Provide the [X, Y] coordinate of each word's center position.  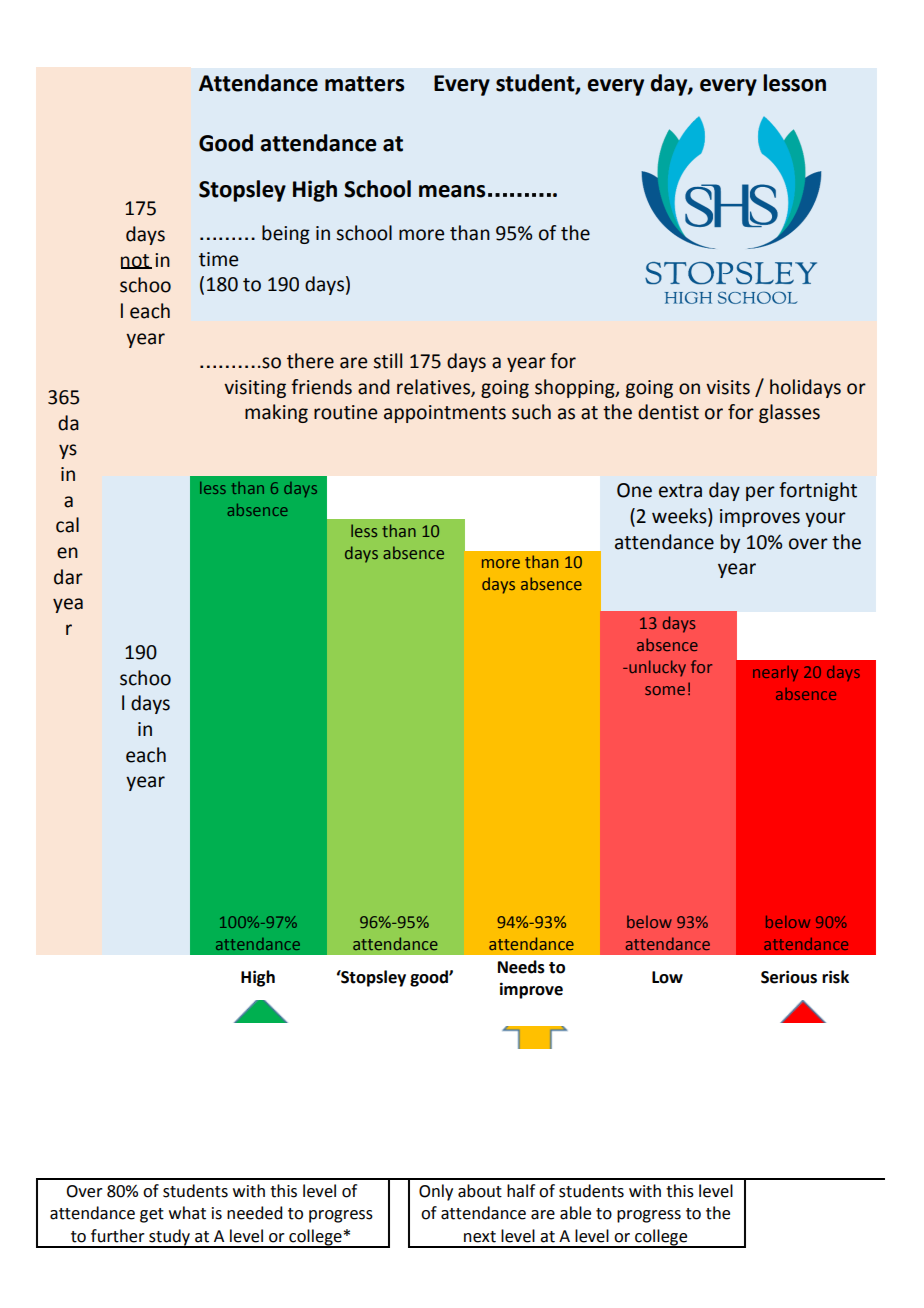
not [136, 261]
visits [728, 387]
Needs [521, 967]
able [575, 1213]
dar [68, 577]
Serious [789, 977]
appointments [445, 414]
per [760, 493]
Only [436, 1192]
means [452, 191]
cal [67, 525]
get [152, 1215]
